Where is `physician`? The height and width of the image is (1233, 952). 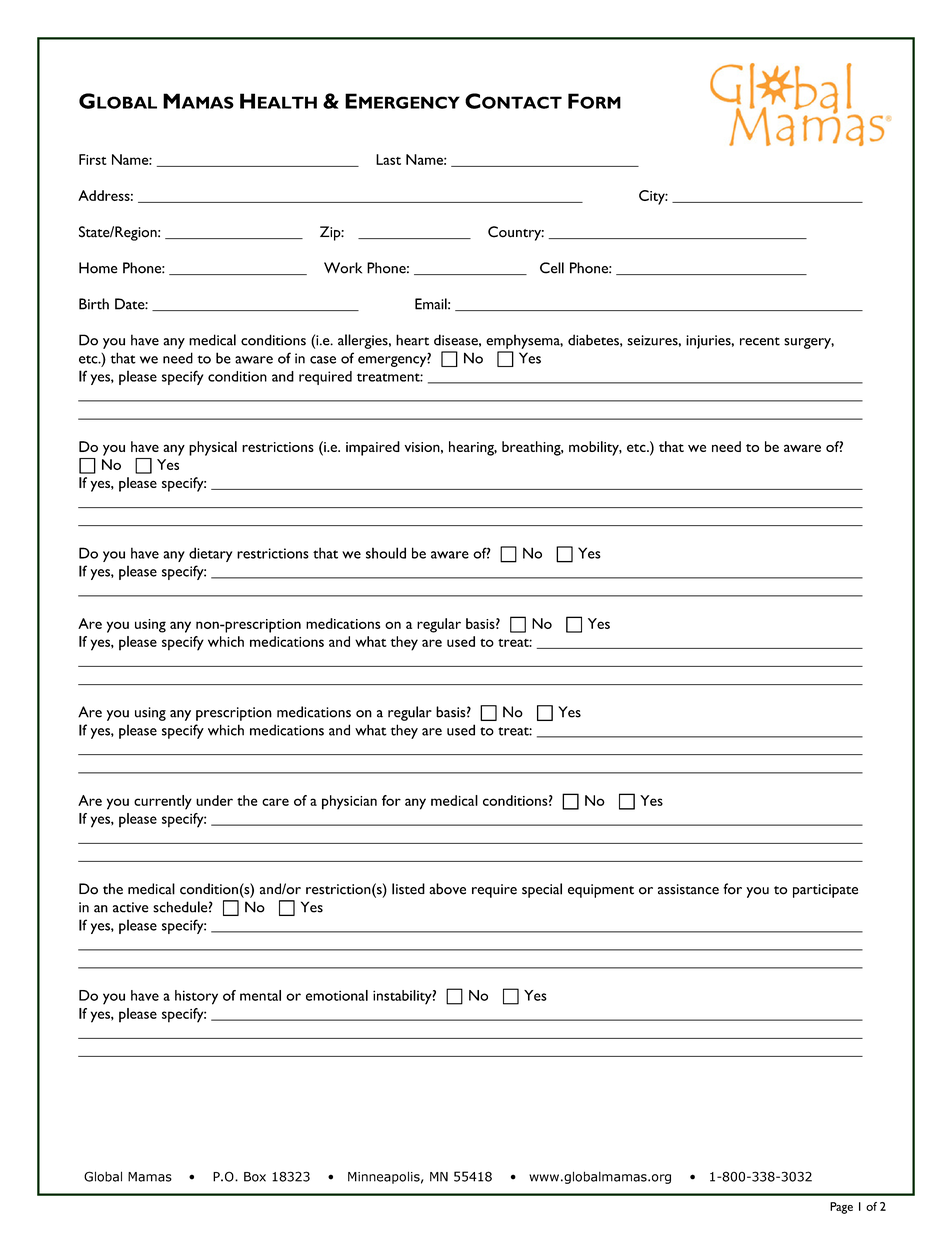 physician is located at coordinates (349, 802).
